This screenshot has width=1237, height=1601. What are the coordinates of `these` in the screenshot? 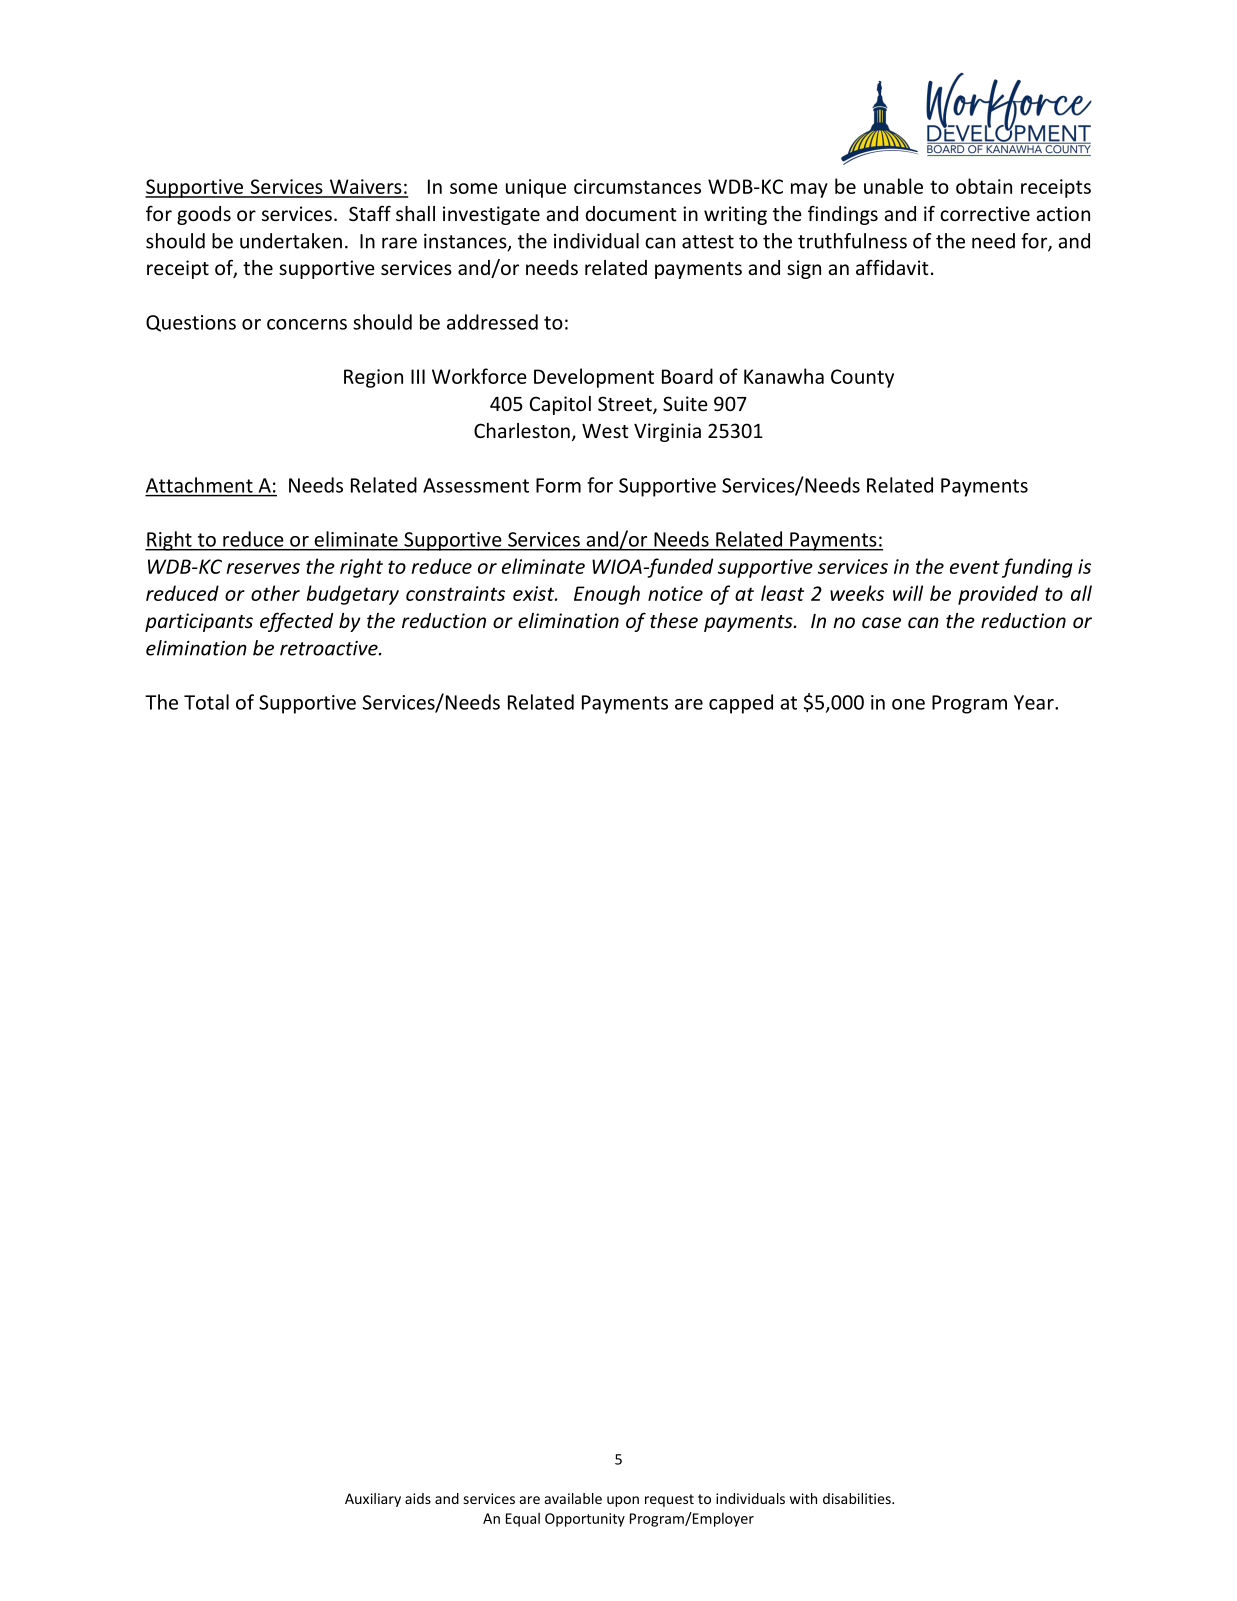 It's located at (674, 620).
